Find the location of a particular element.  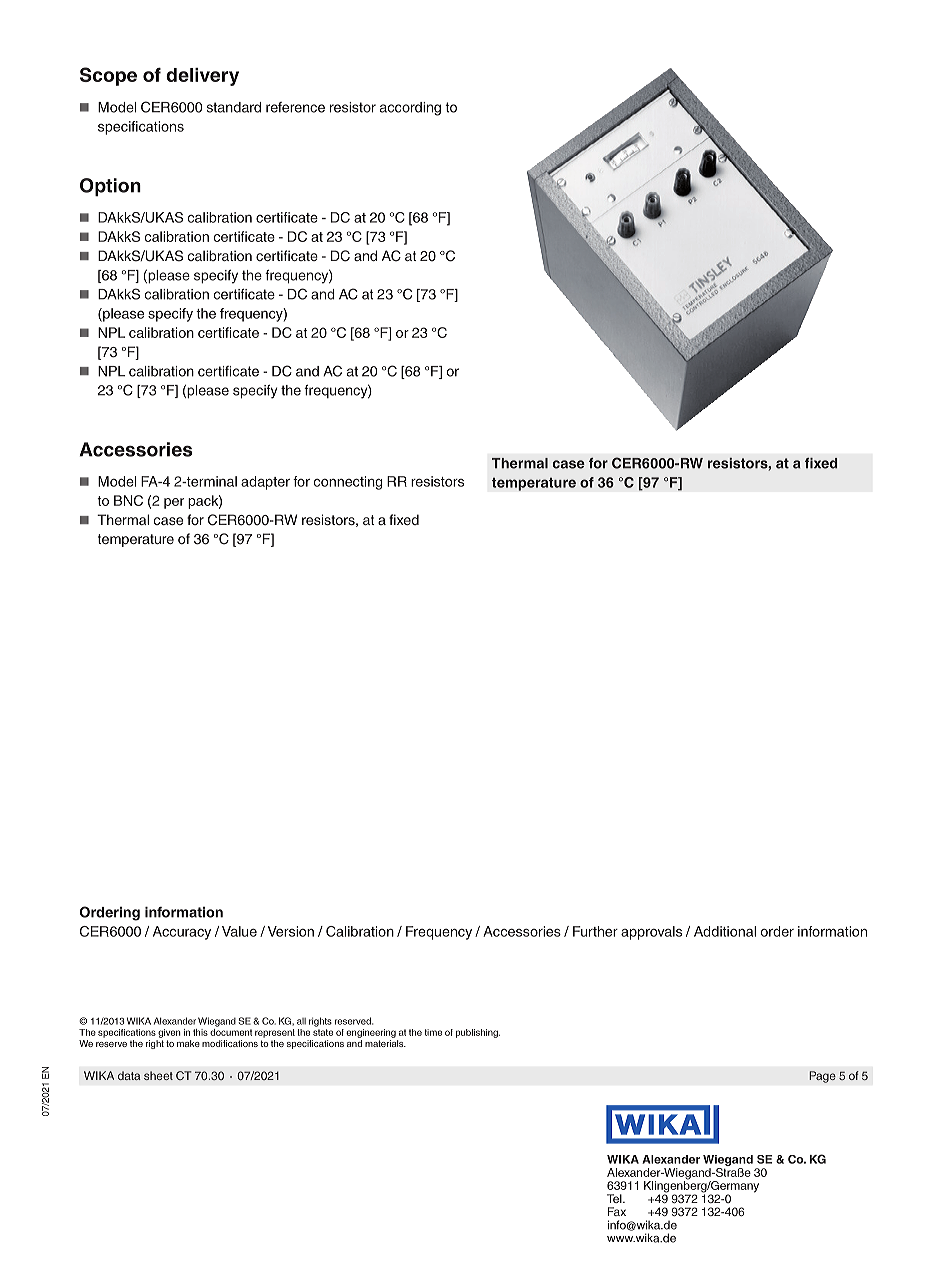

according is located at coordinates (410, 109).
